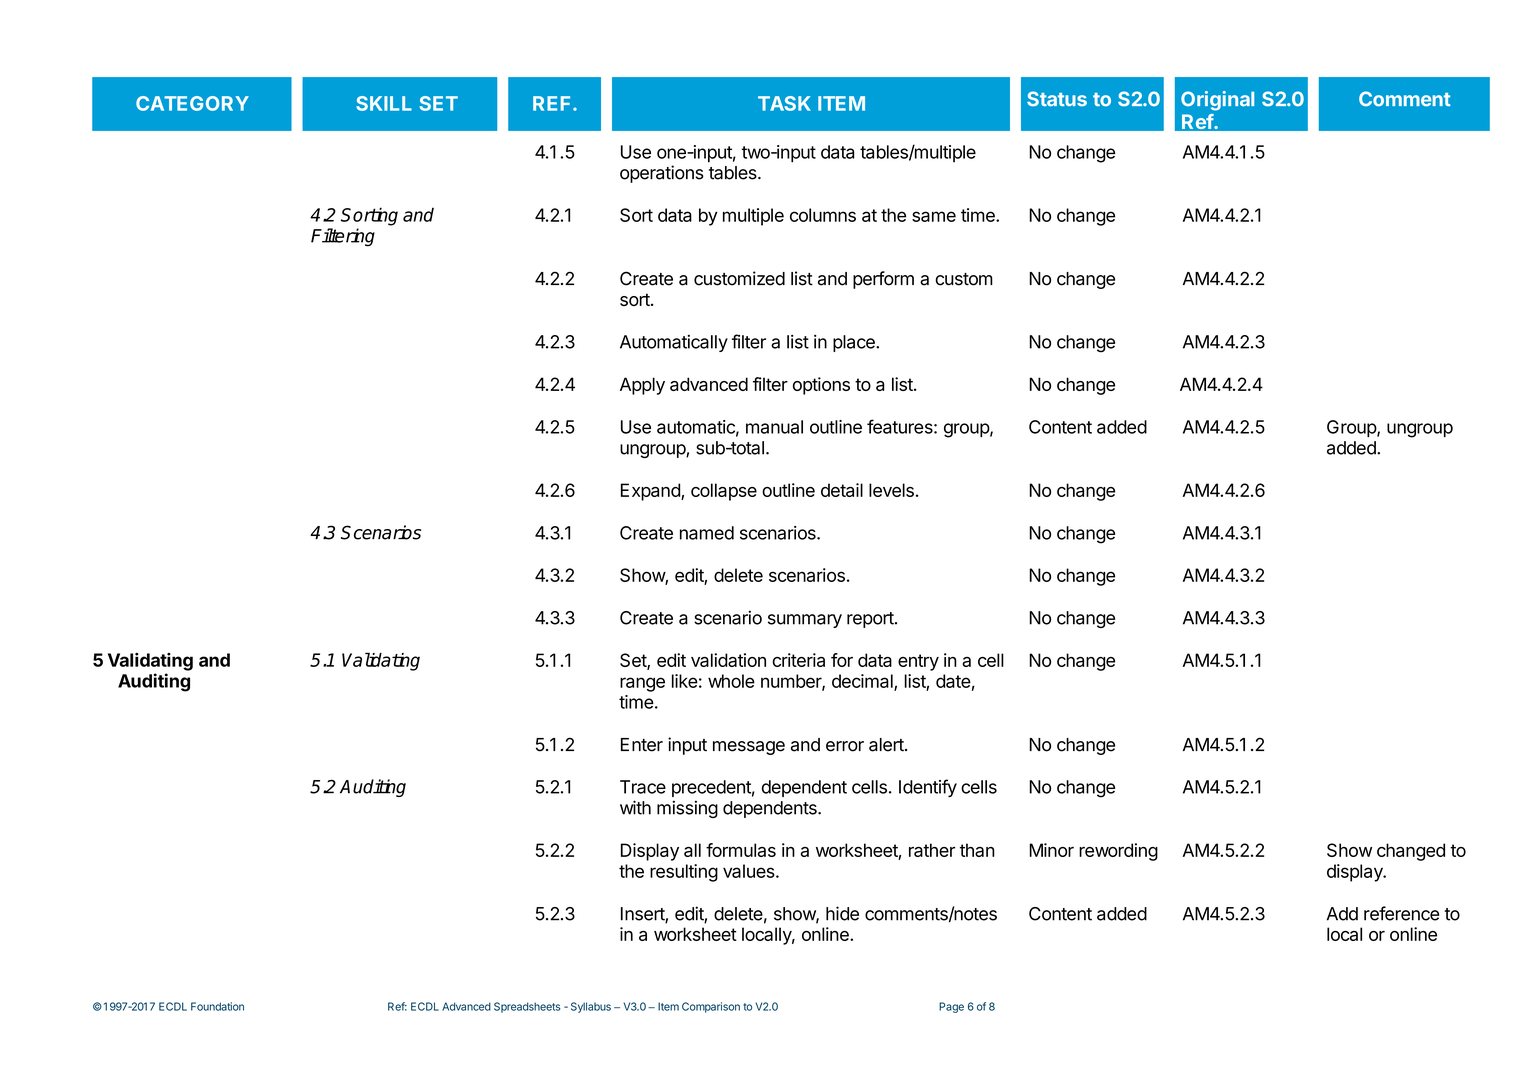  Describe the element at coordinates (1217, 101) in the screenshot. I see `Original` at that location.
